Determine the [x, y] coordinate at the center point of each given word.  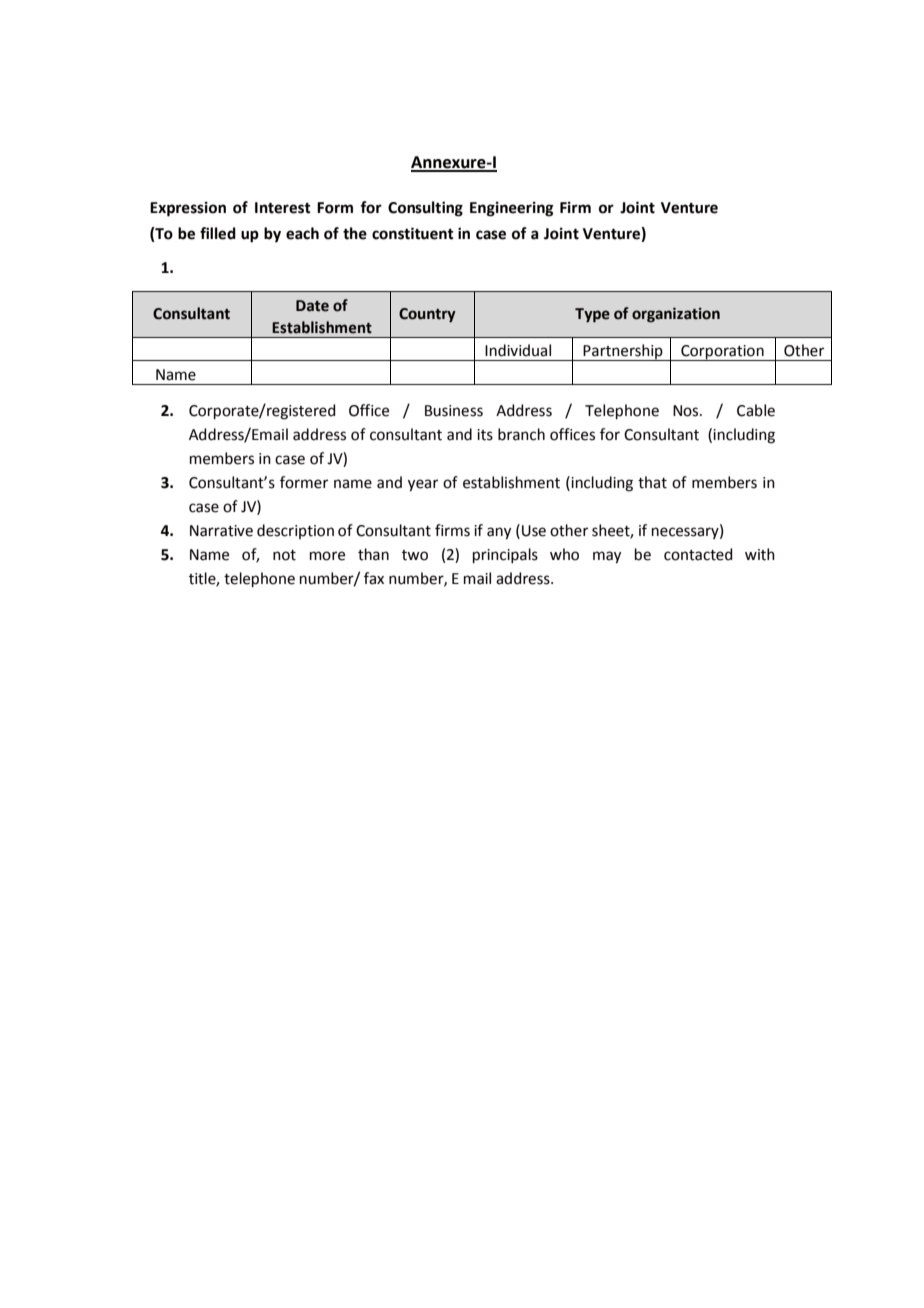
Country [427, 315]
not [284, 555]
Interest [283, 208]
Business [454, 411]
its [485, 435]
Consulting [425, 209]
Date [312, 306]
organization [676, 315]
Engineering [512, 209]
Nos [687, 411]
